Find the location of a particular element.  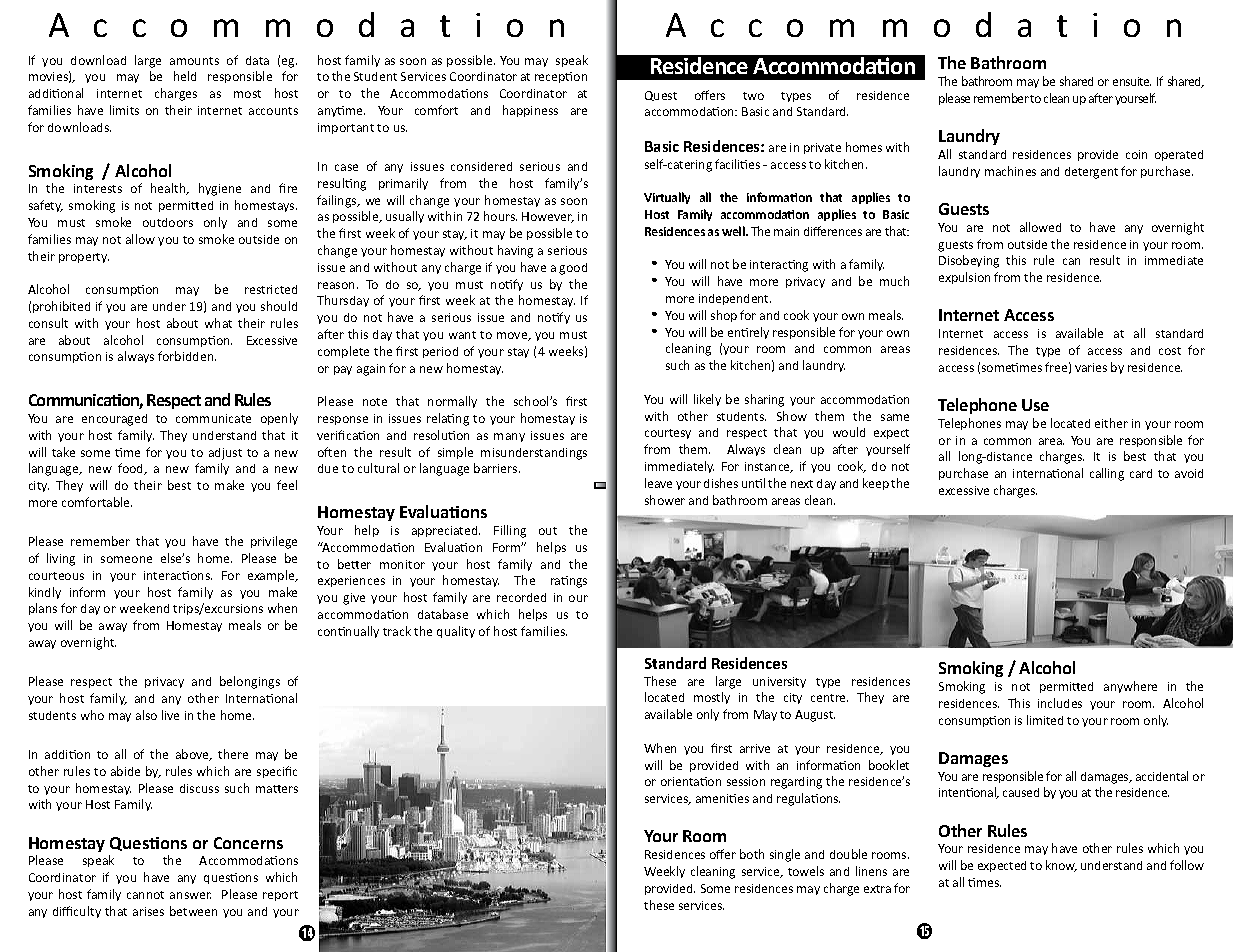

leave is located at coordinates (658, 483).
